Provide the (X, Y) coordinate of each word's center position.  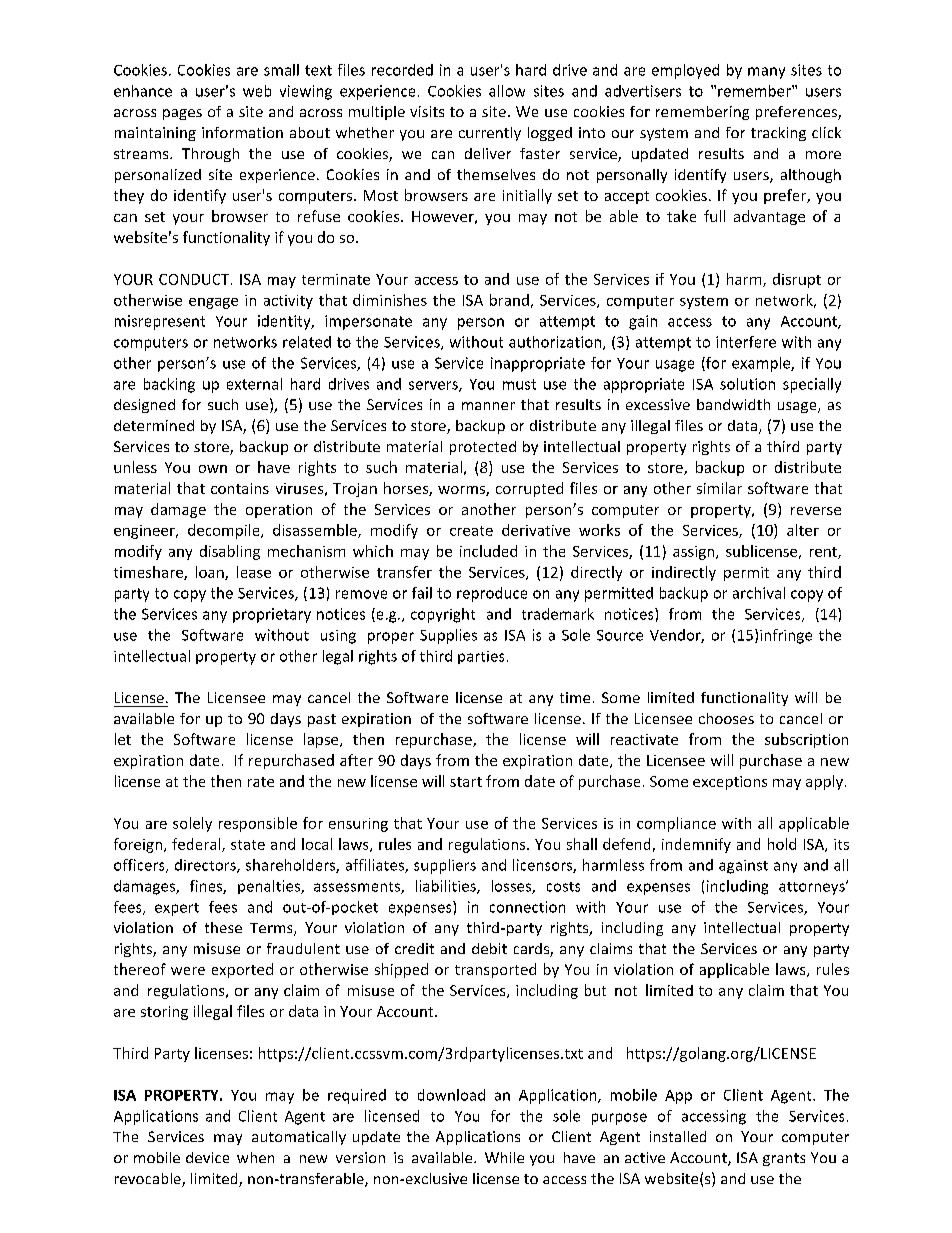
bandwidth (733, 404)
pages (182, 114)
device (207, 1157)
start (466, 782)
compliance (676, 824)
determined (154, 425)
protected (483, 448)
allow (507, 91)
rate (261, 782)
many (766, 73)
